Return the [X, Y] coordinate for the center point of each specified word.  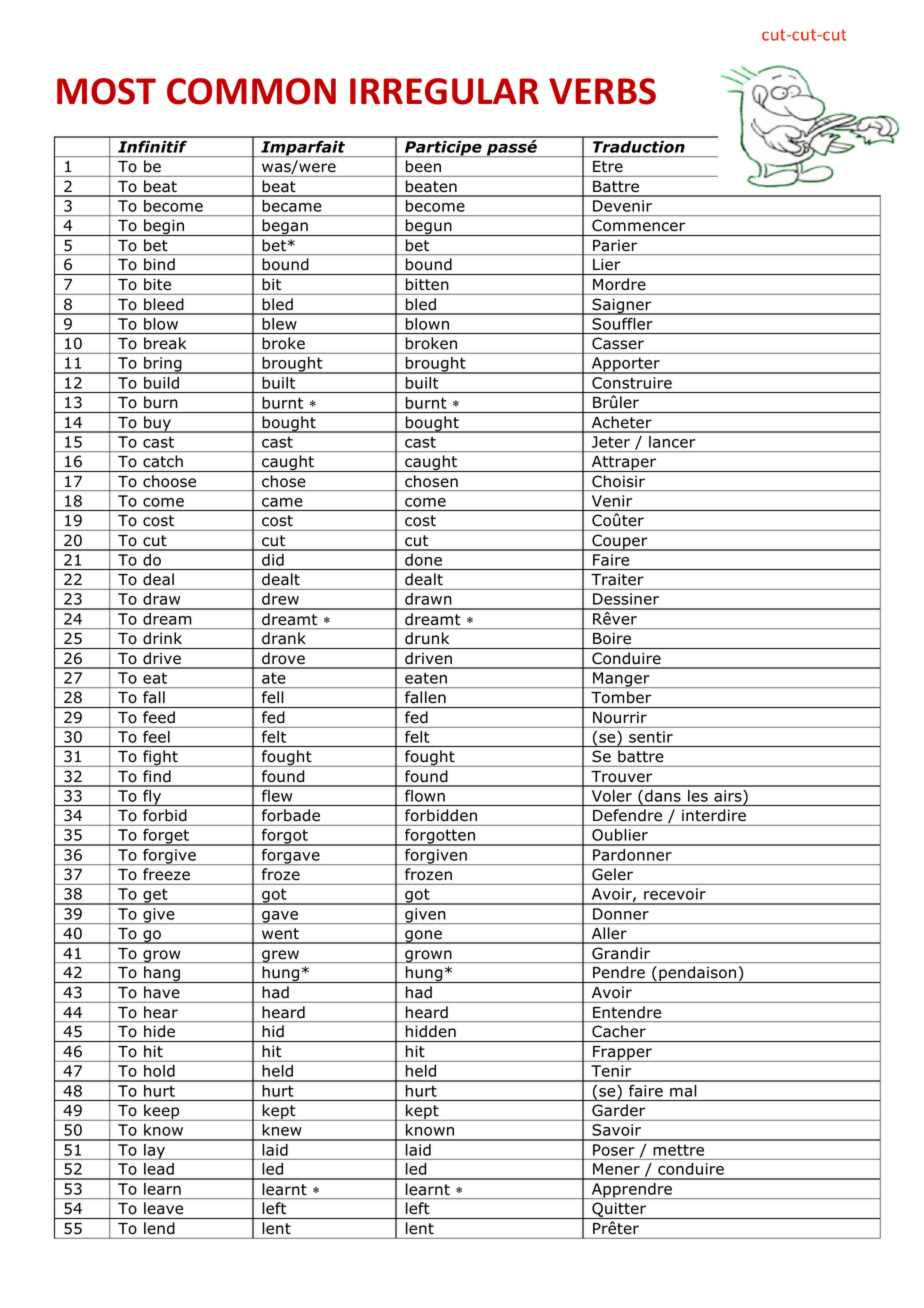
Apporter [625, 365]
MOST [106, 91]
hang [162, 974]
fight [160, 758]
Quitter [619, 1210]
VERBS [602, 91]
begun [428, 227]
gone [423, 937]
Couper [620, 542]
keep [162, 1112]
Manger [621, 680]
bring [163, 365]
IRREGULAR [444, 91]
